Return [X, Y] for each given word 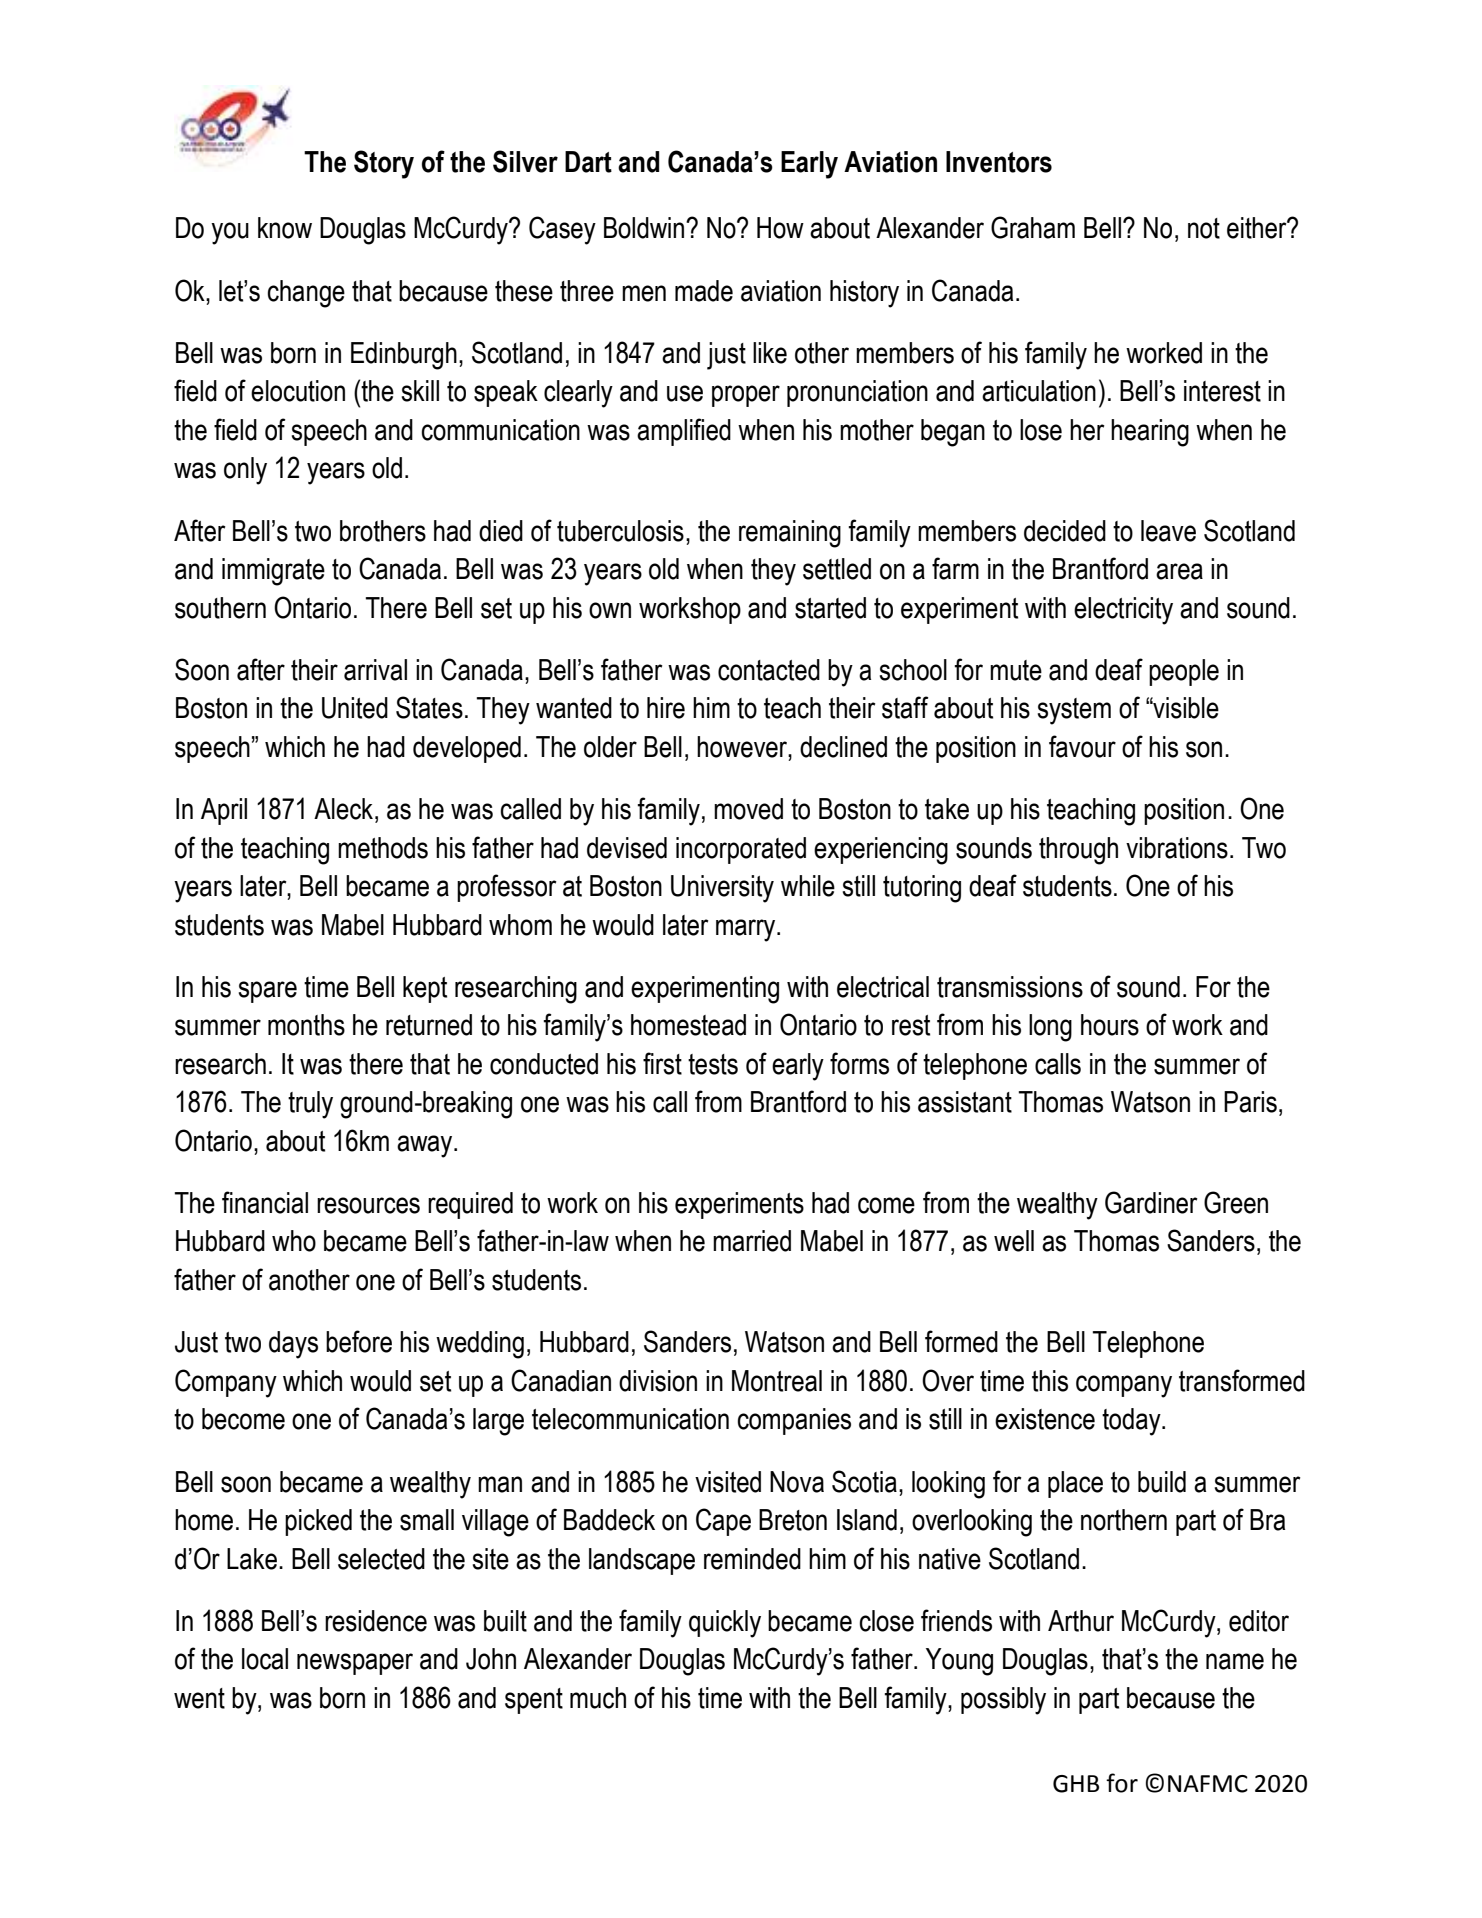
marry [747, 930]
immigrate [273, 572]
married [752, 1241]
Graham [1033, 227]
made [704, 291]
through [1078, 851]
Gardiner [1151, 1202]
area [1179, 571]
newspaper [355, 1664]
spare [268, 992]
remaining [790, 534]
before [359, 1341]
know [285, 228]
